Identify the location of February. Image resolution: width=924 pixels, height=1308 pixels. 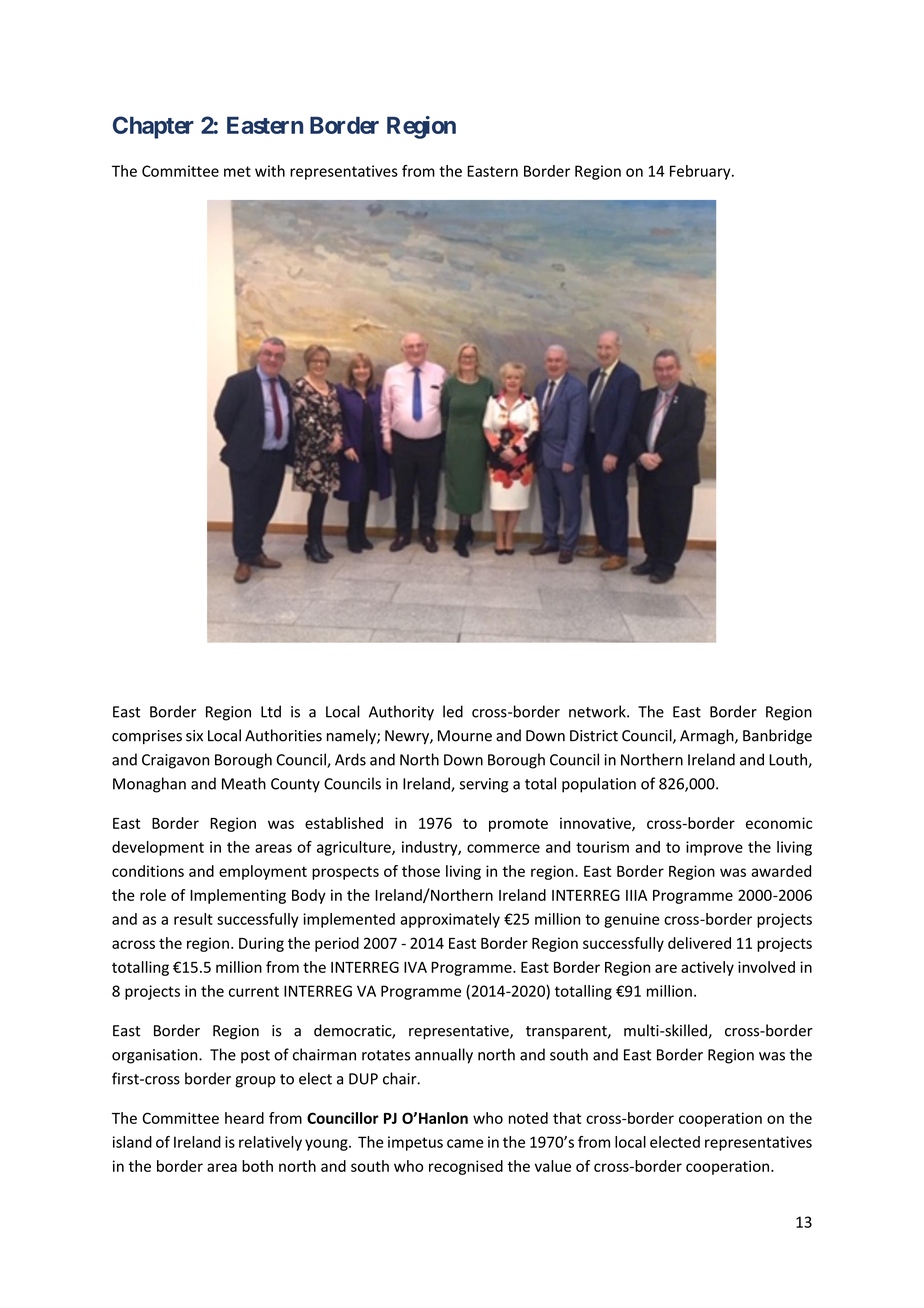
(701, 172).
